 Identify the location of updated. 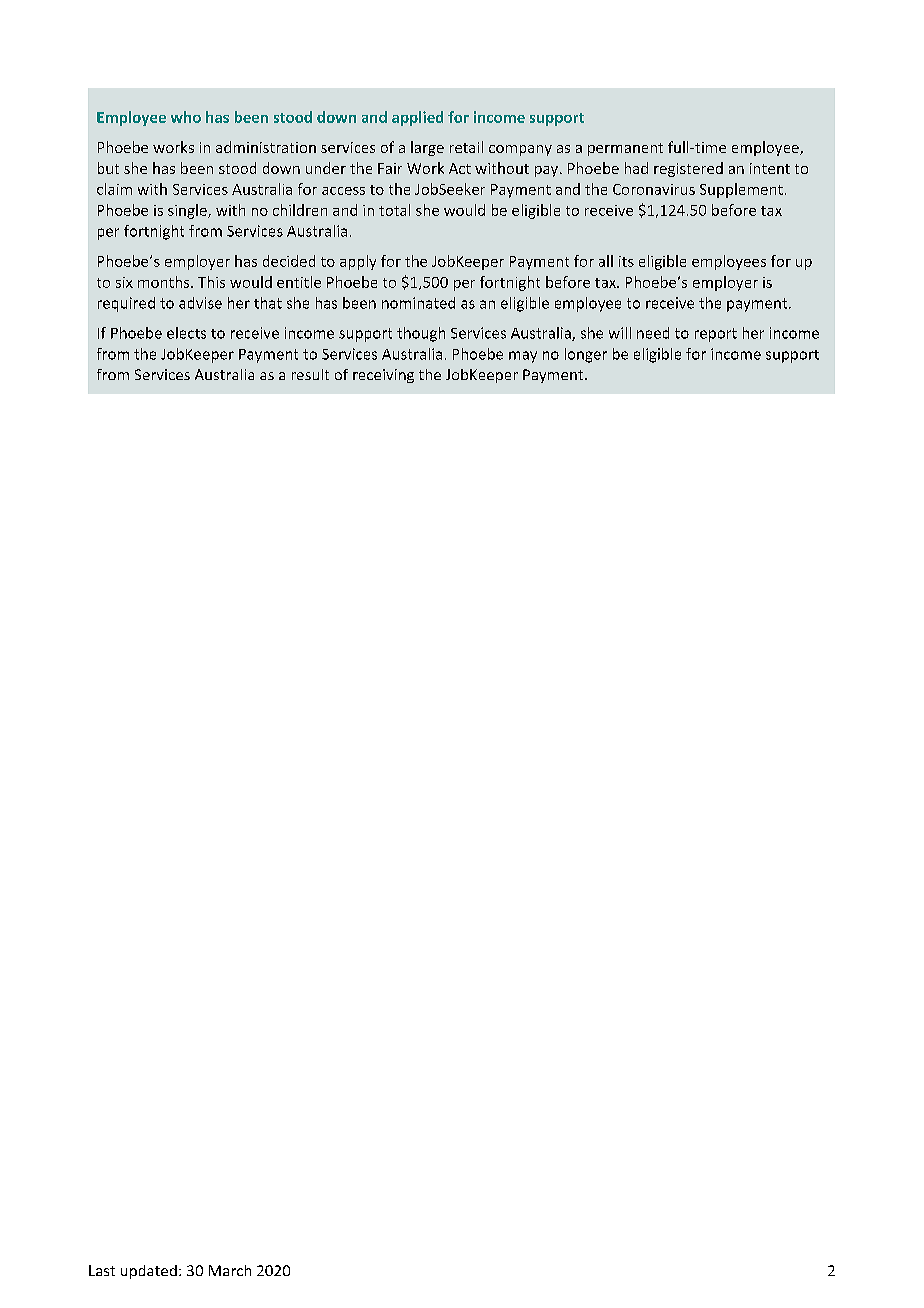
(149, 1272).
